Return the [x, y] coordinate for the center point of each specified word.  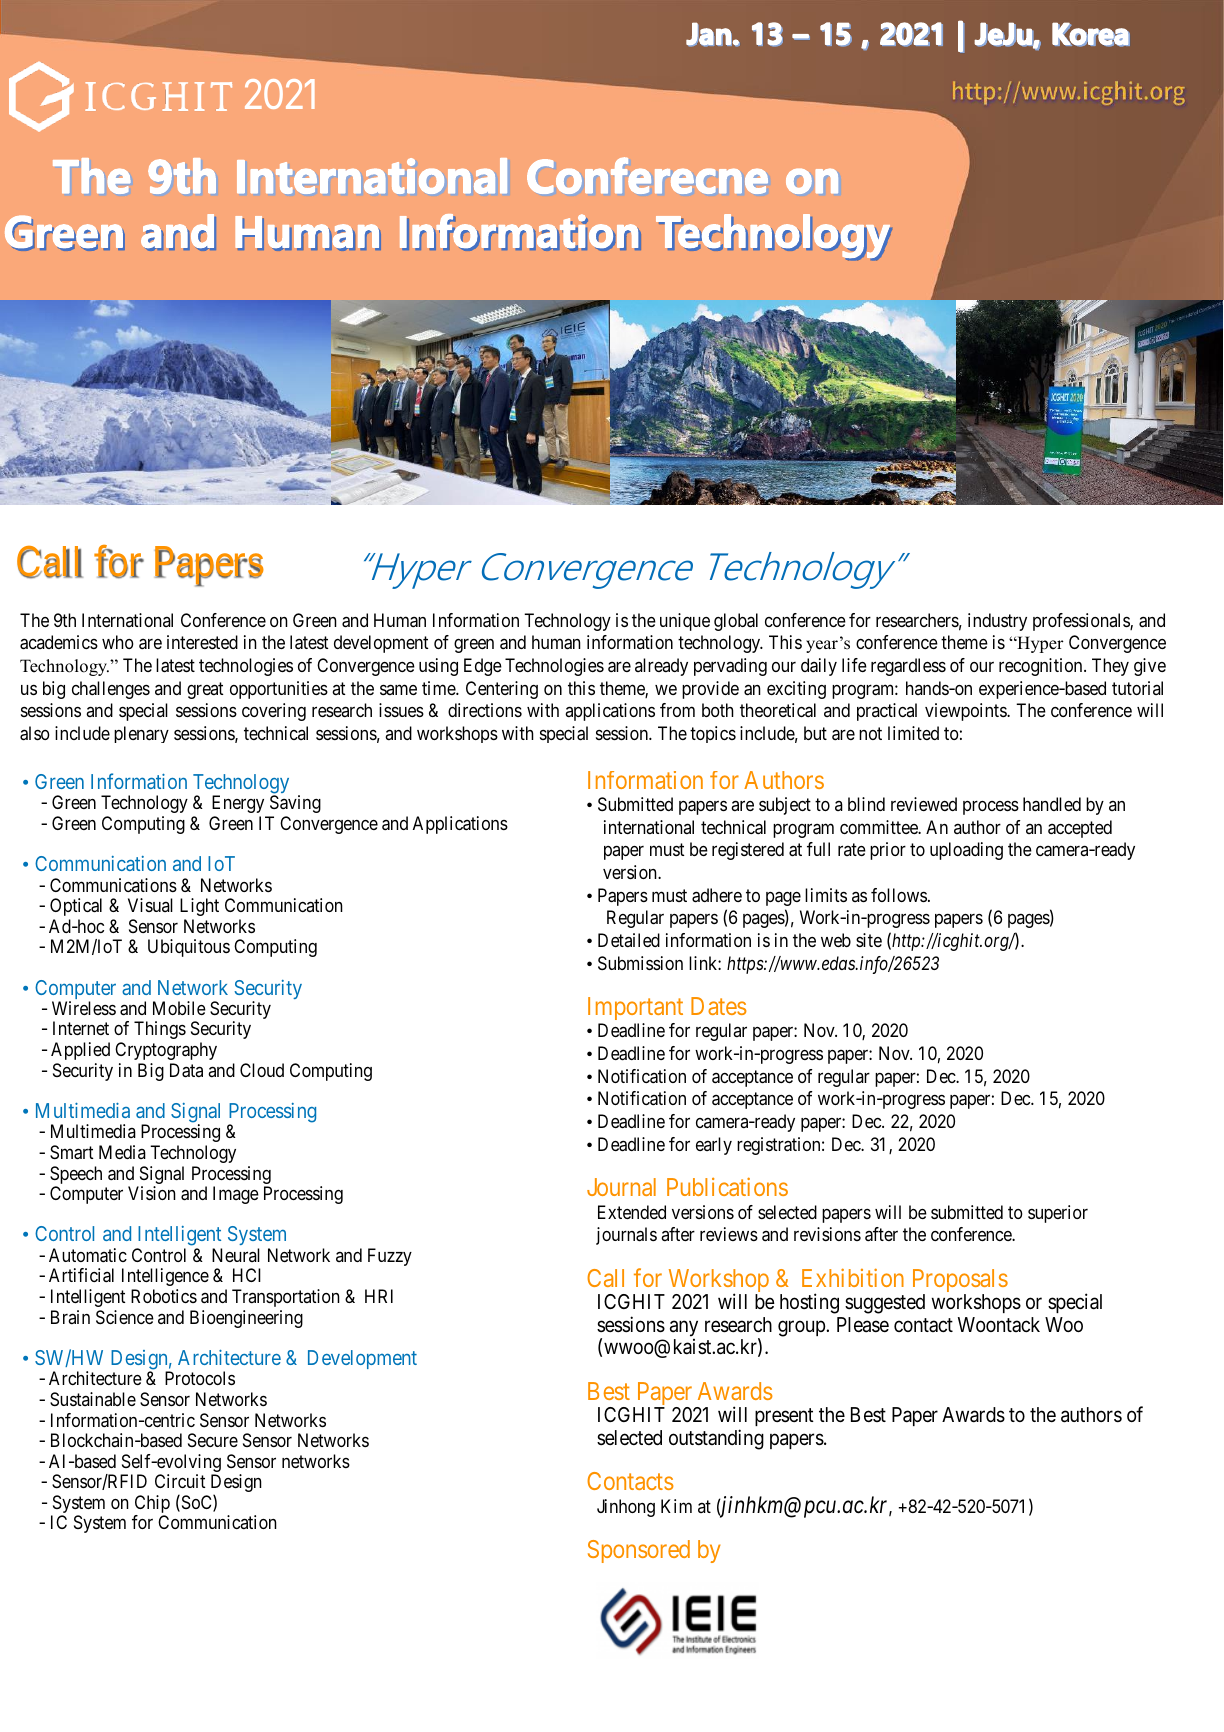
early [714, 1146]
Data [186, 1070]
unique [685, 622]
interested [202, 642]
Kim [676, 1506]
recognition [1042, 667]
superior [1058, 1214]
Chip [152, 1505]
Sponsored [639, 1551]
